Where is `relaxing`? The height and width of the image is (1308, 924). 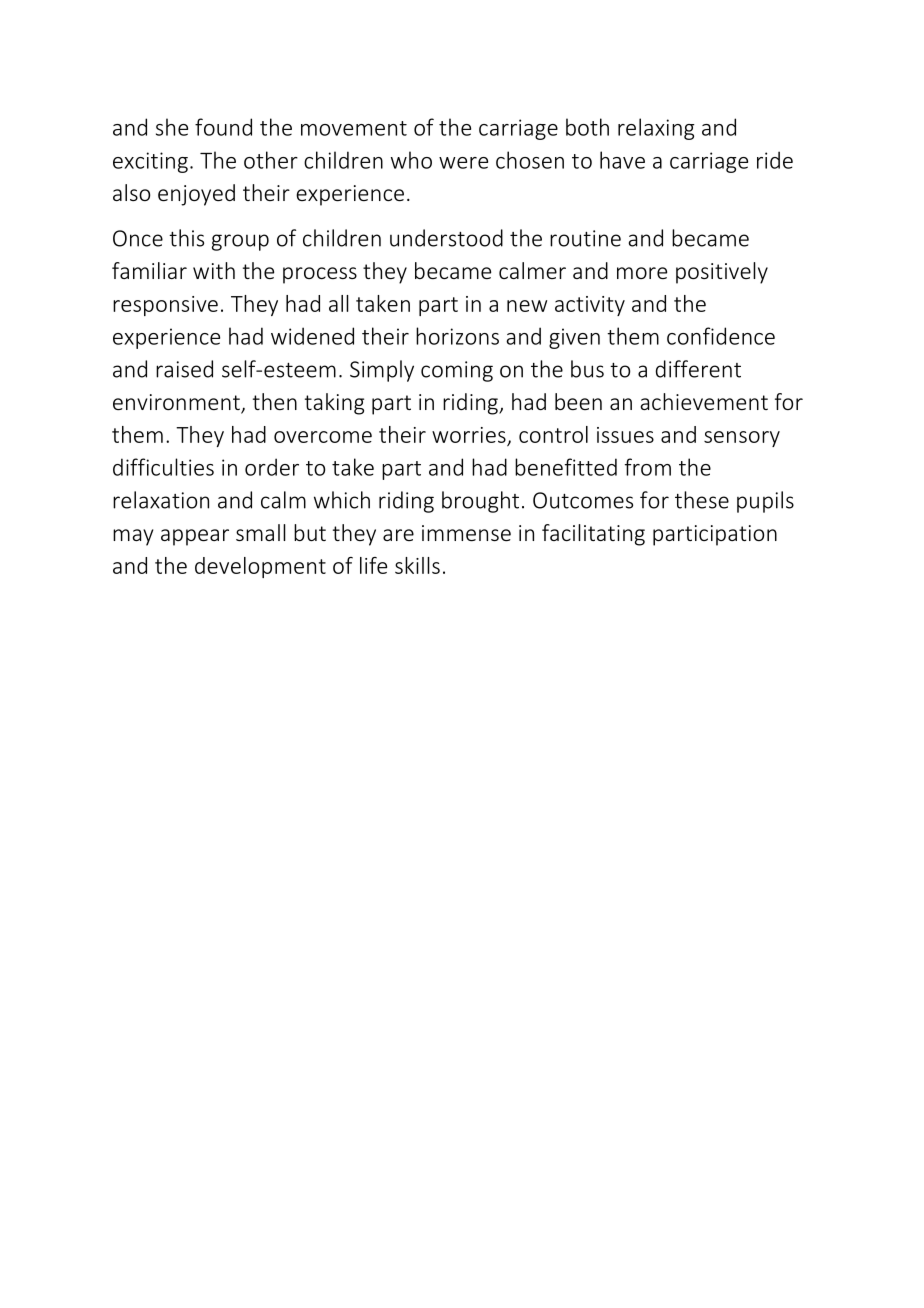
relaxing is located at coordinates (656, 129).
